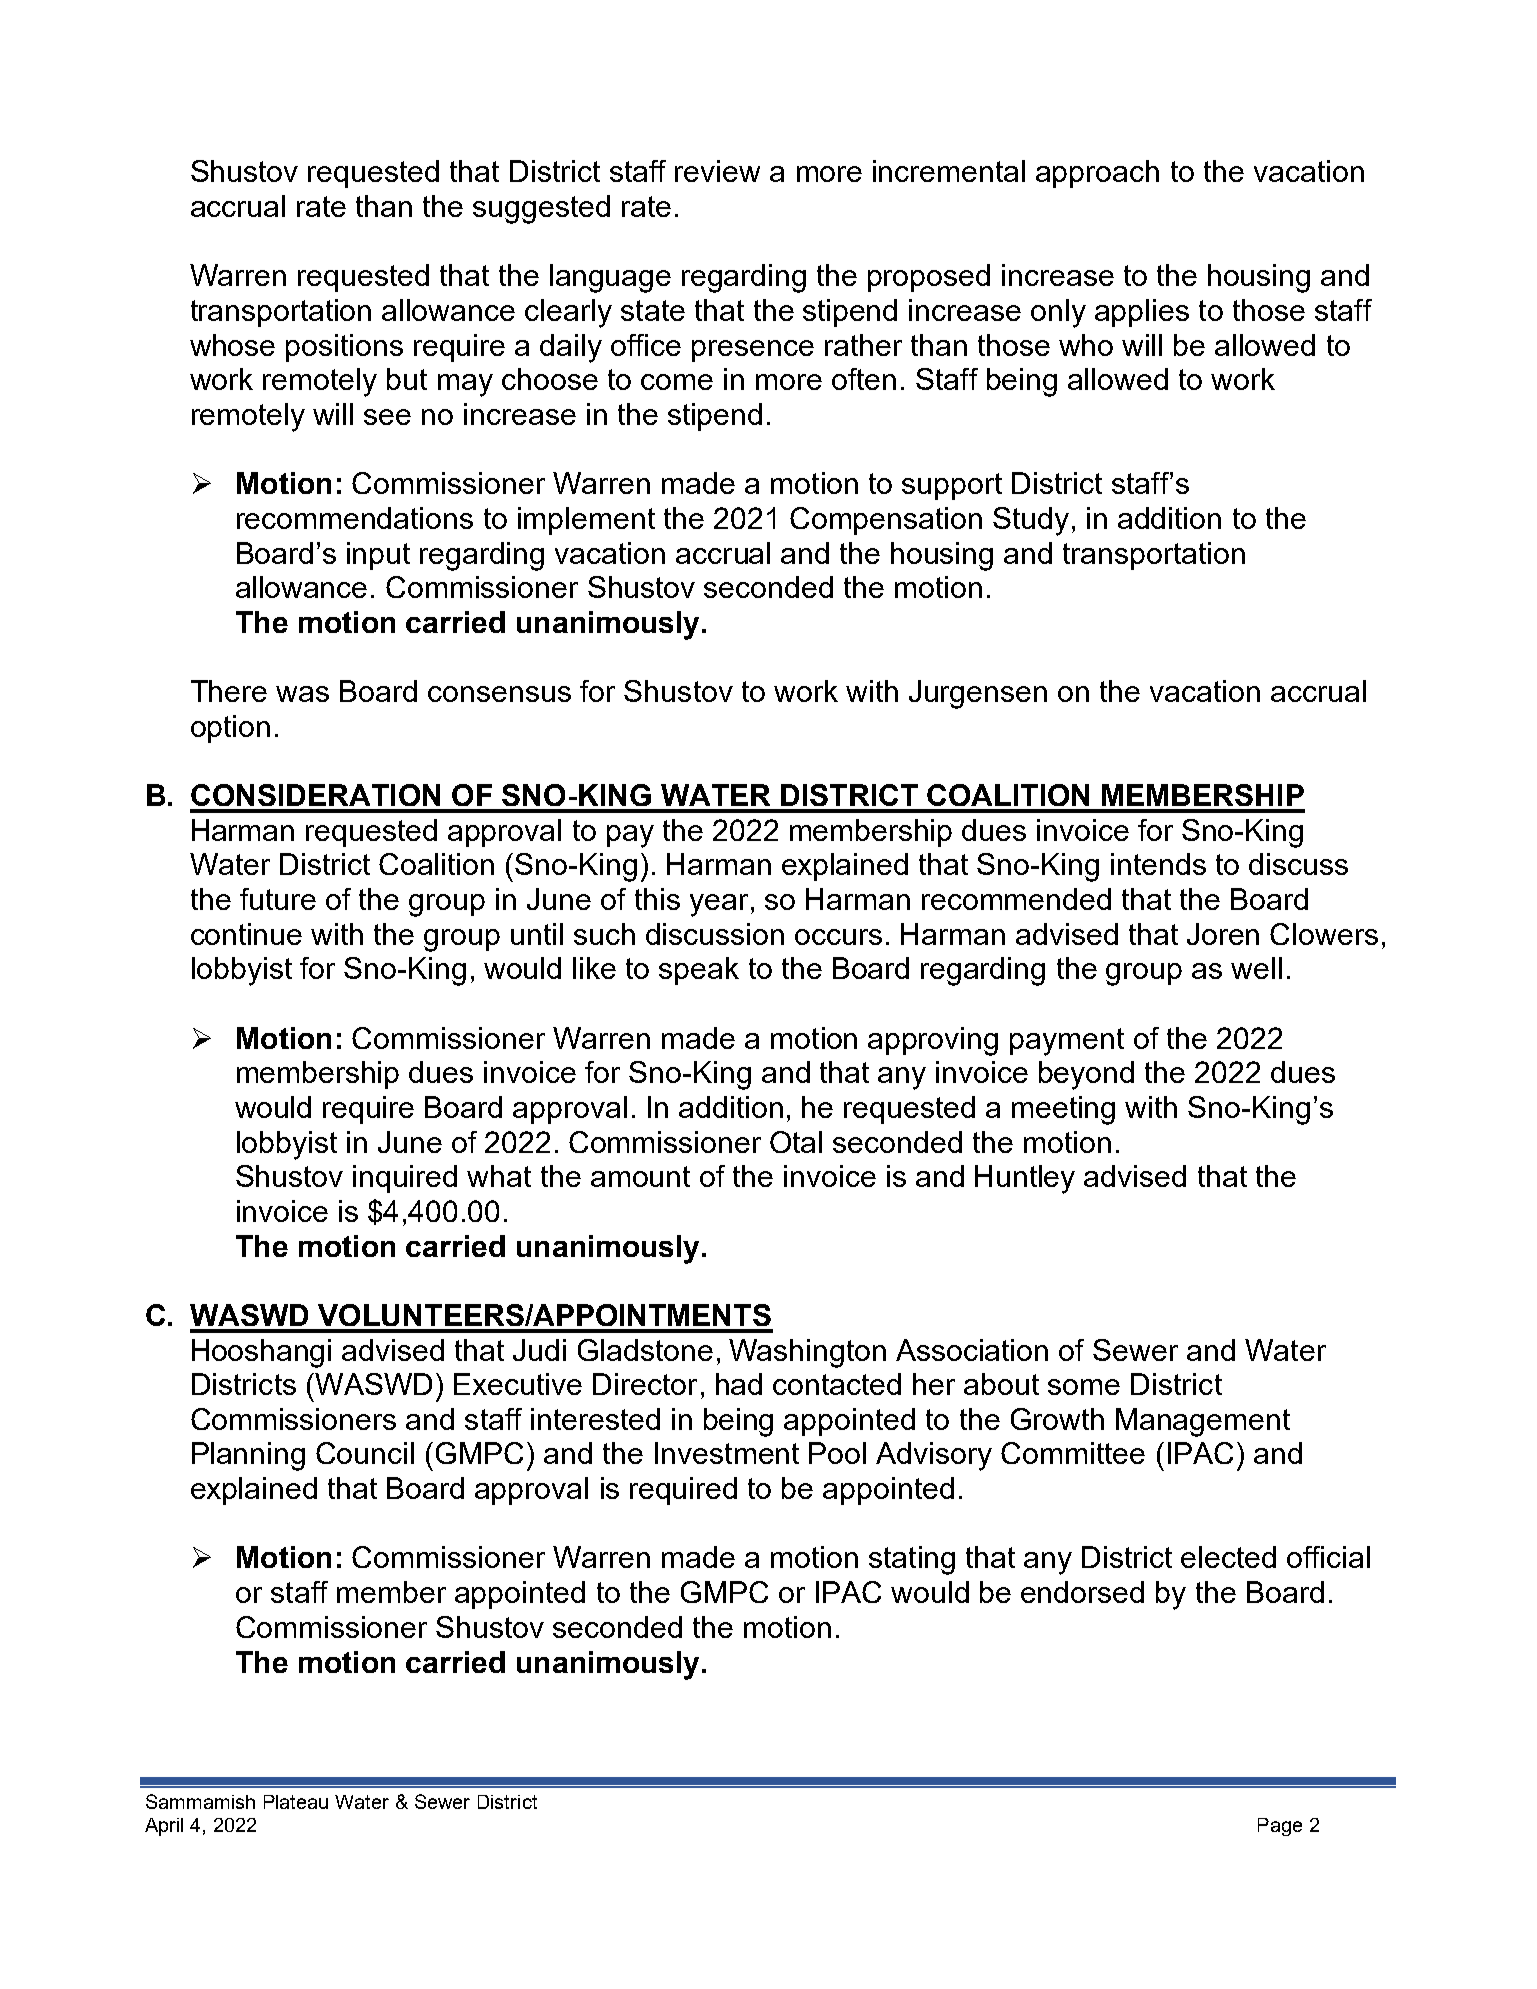 The image size is (1537, 1989). What do you see at coordinates (699, 971) in the document?
I see `speak` at bounding box center [699, 971].
